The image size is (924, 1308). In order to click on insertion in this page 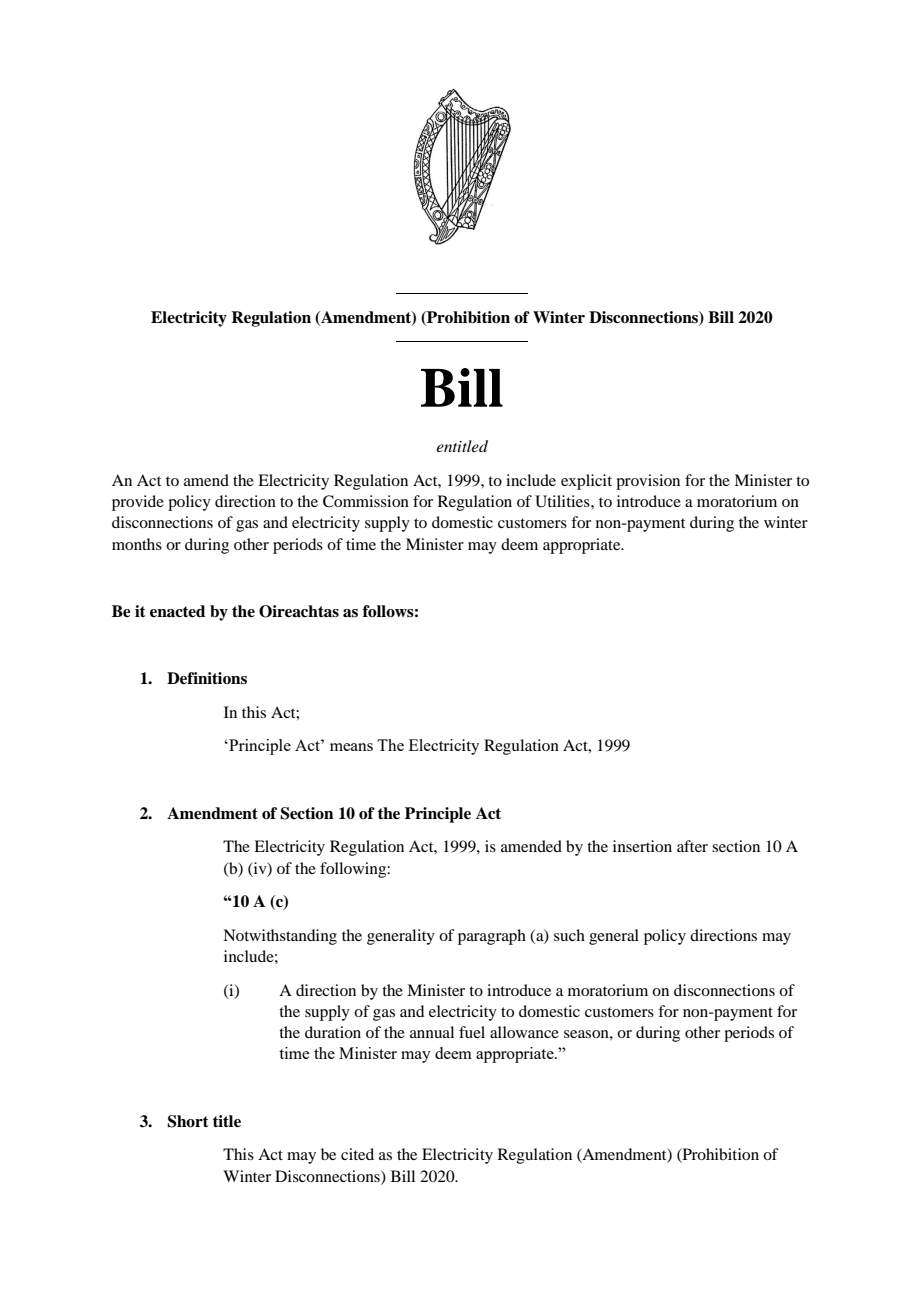, I will do `click(642, 846)`.
